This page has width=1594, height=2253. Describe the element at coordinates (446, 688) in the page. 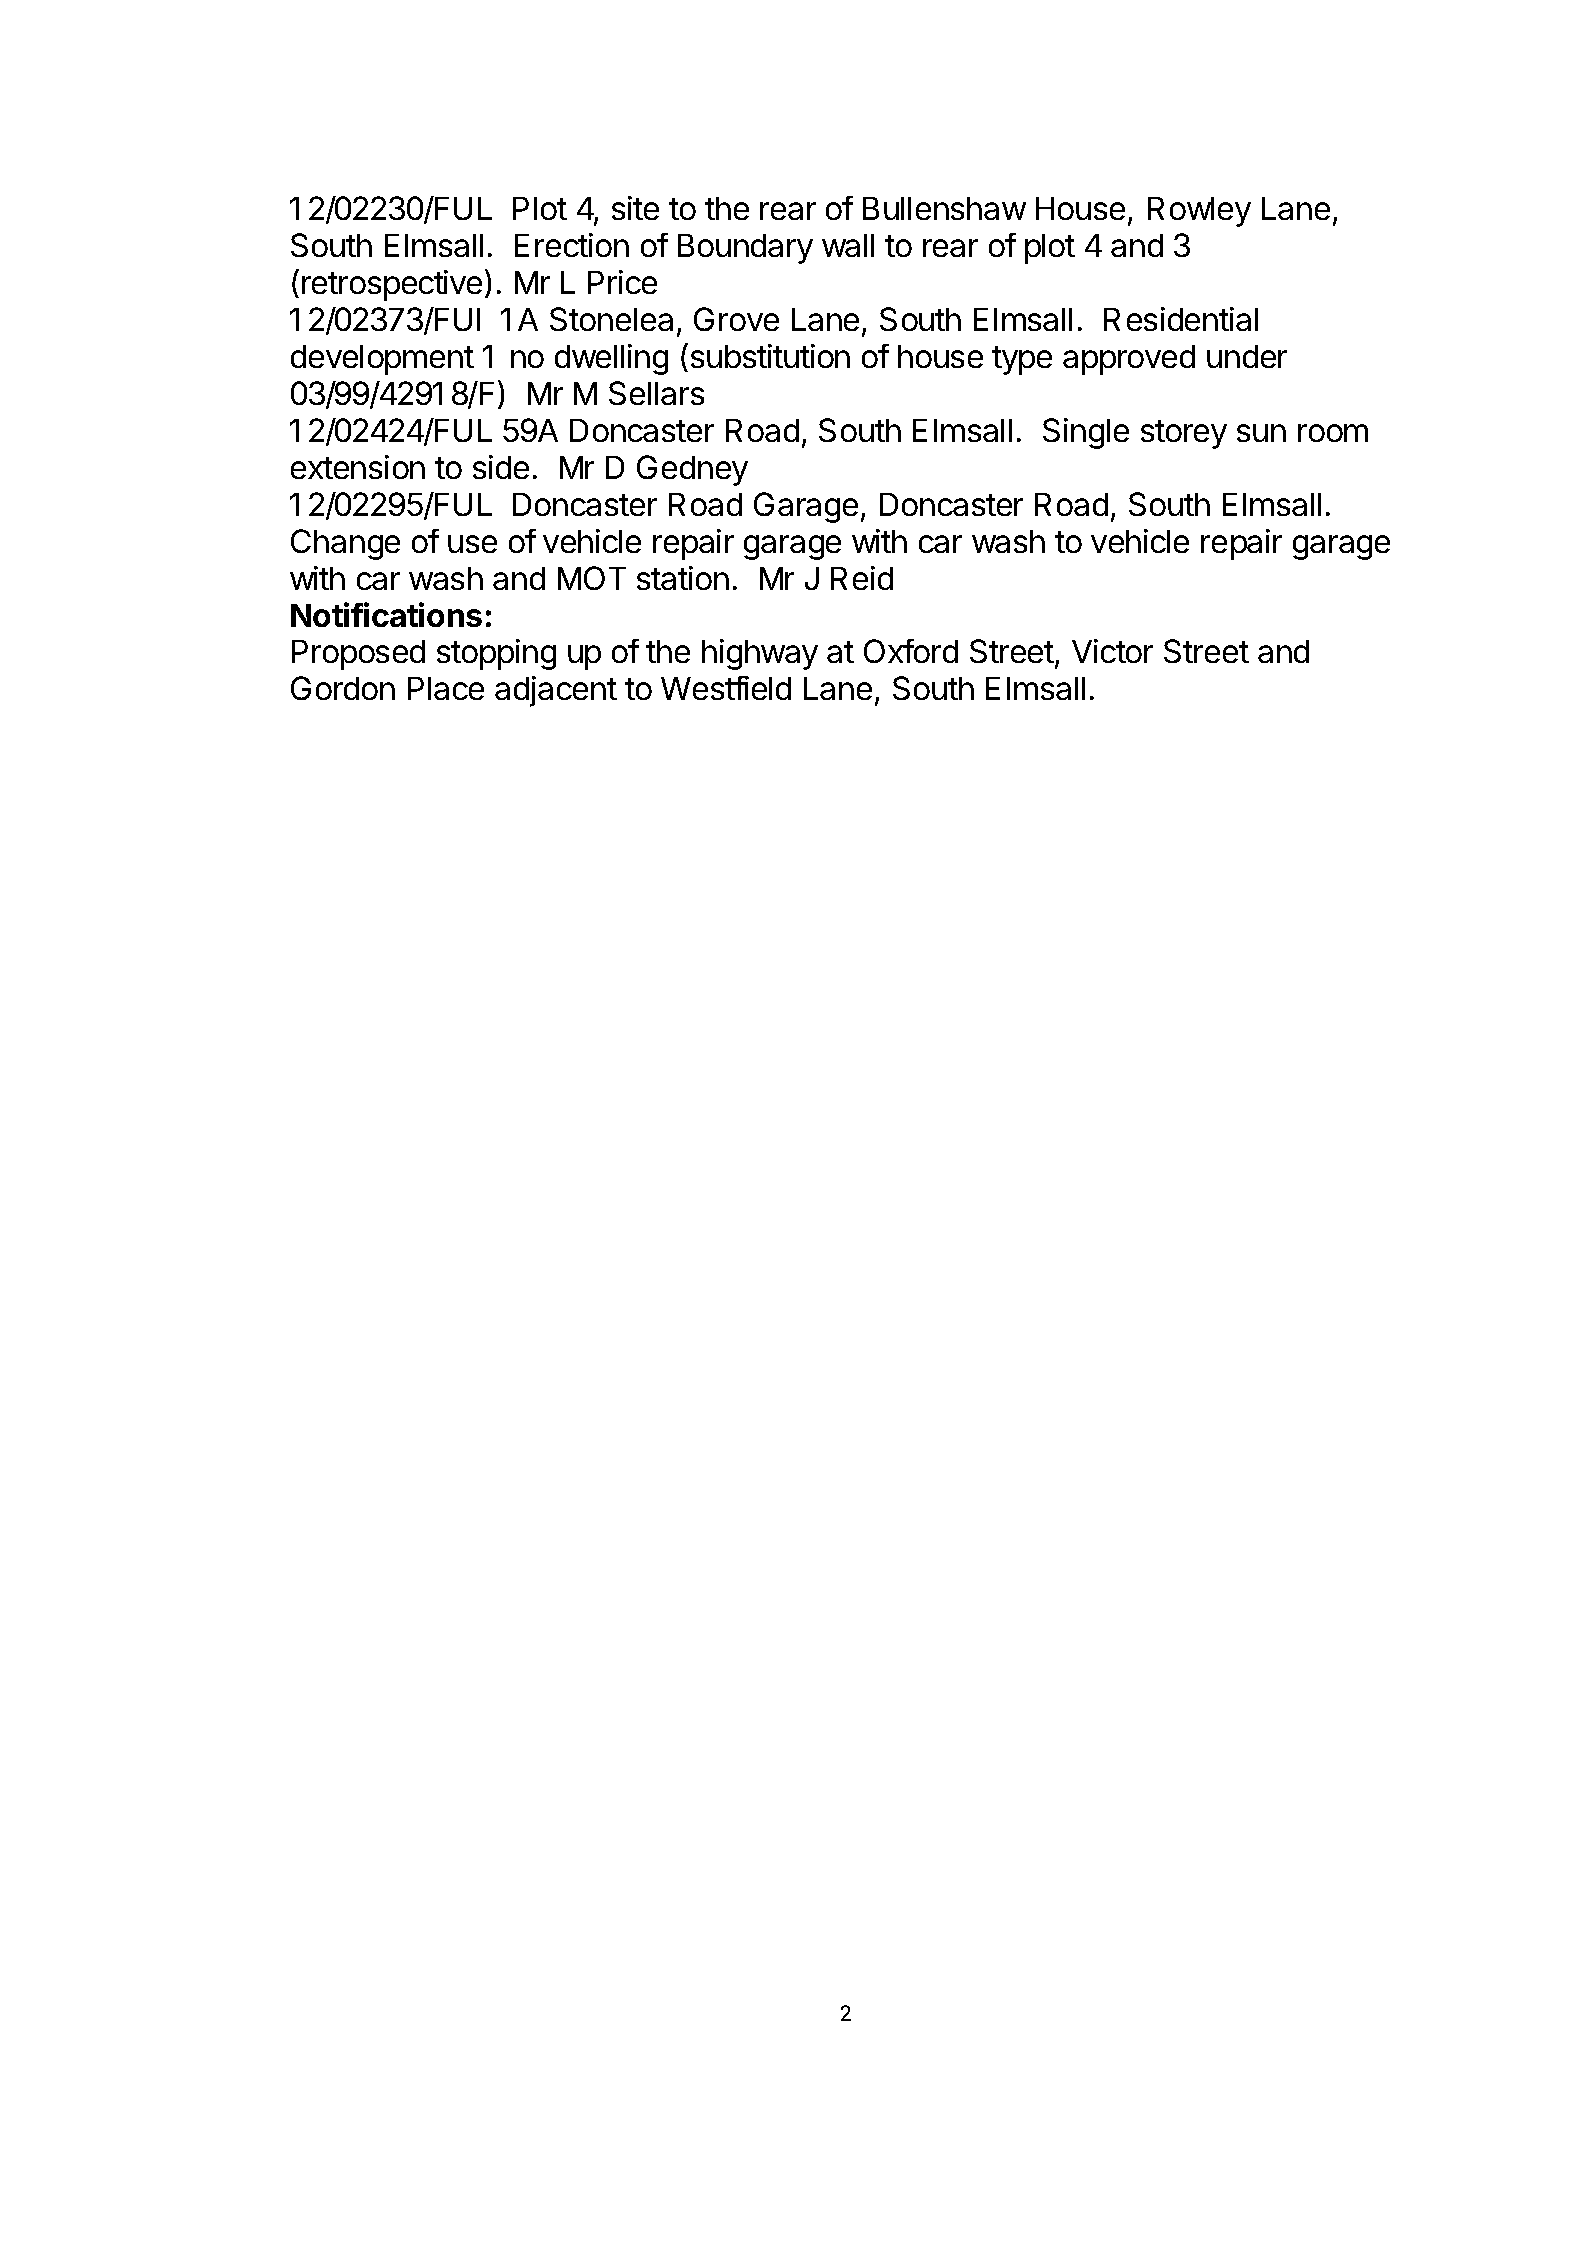

I see `Place` at that location.
